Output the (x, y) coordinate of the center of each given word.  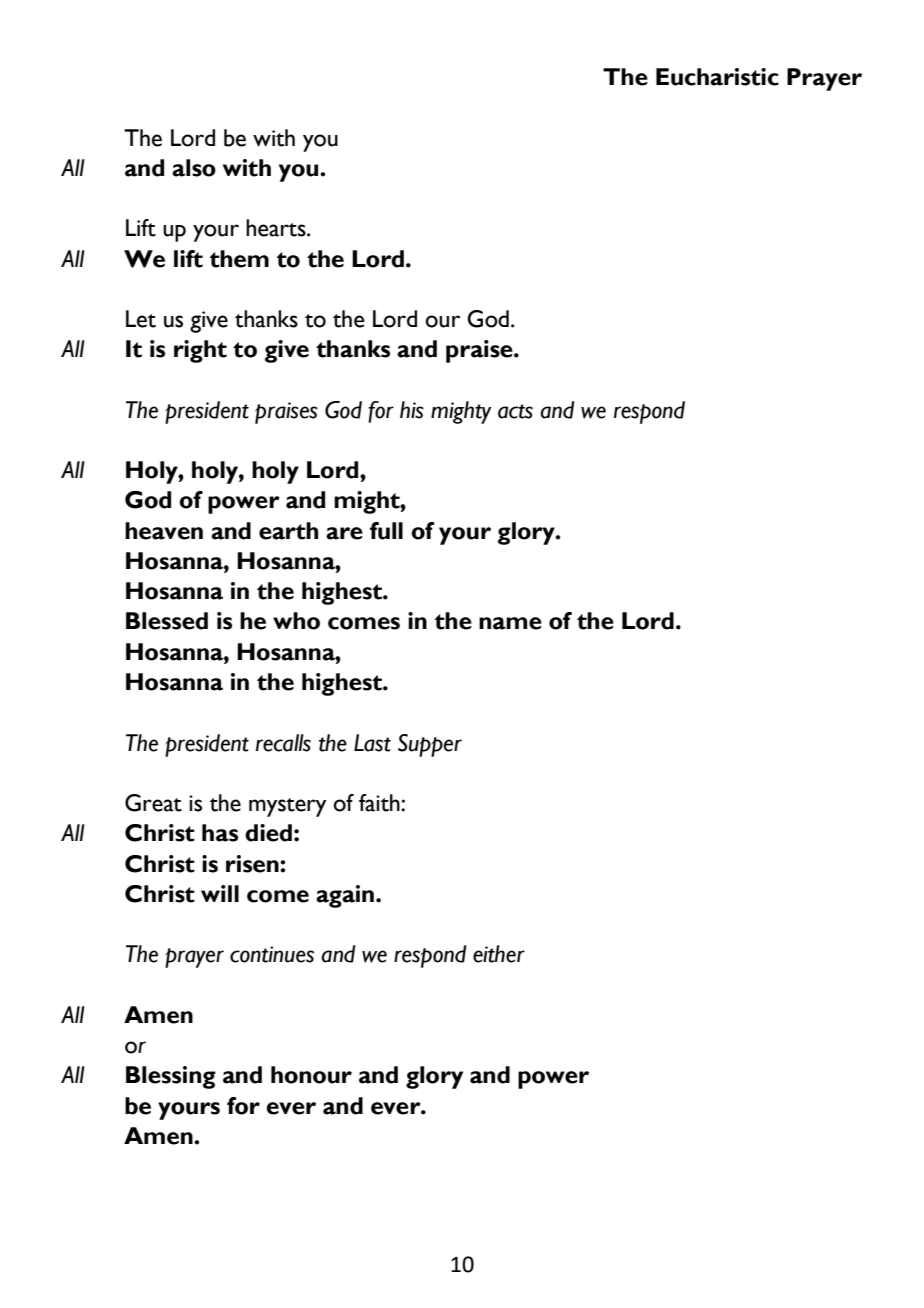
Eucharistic (717, 77)
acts (515, 411)
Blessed (167, 621)
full (386, 531)
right (200, 351)
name (510, 623)
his (412, 410)
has (220, 833)
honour (311, 1075)
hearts (277, 228)
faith (380, 803)
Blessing (171, 1077)
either (499, 954)
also (194, 168)
